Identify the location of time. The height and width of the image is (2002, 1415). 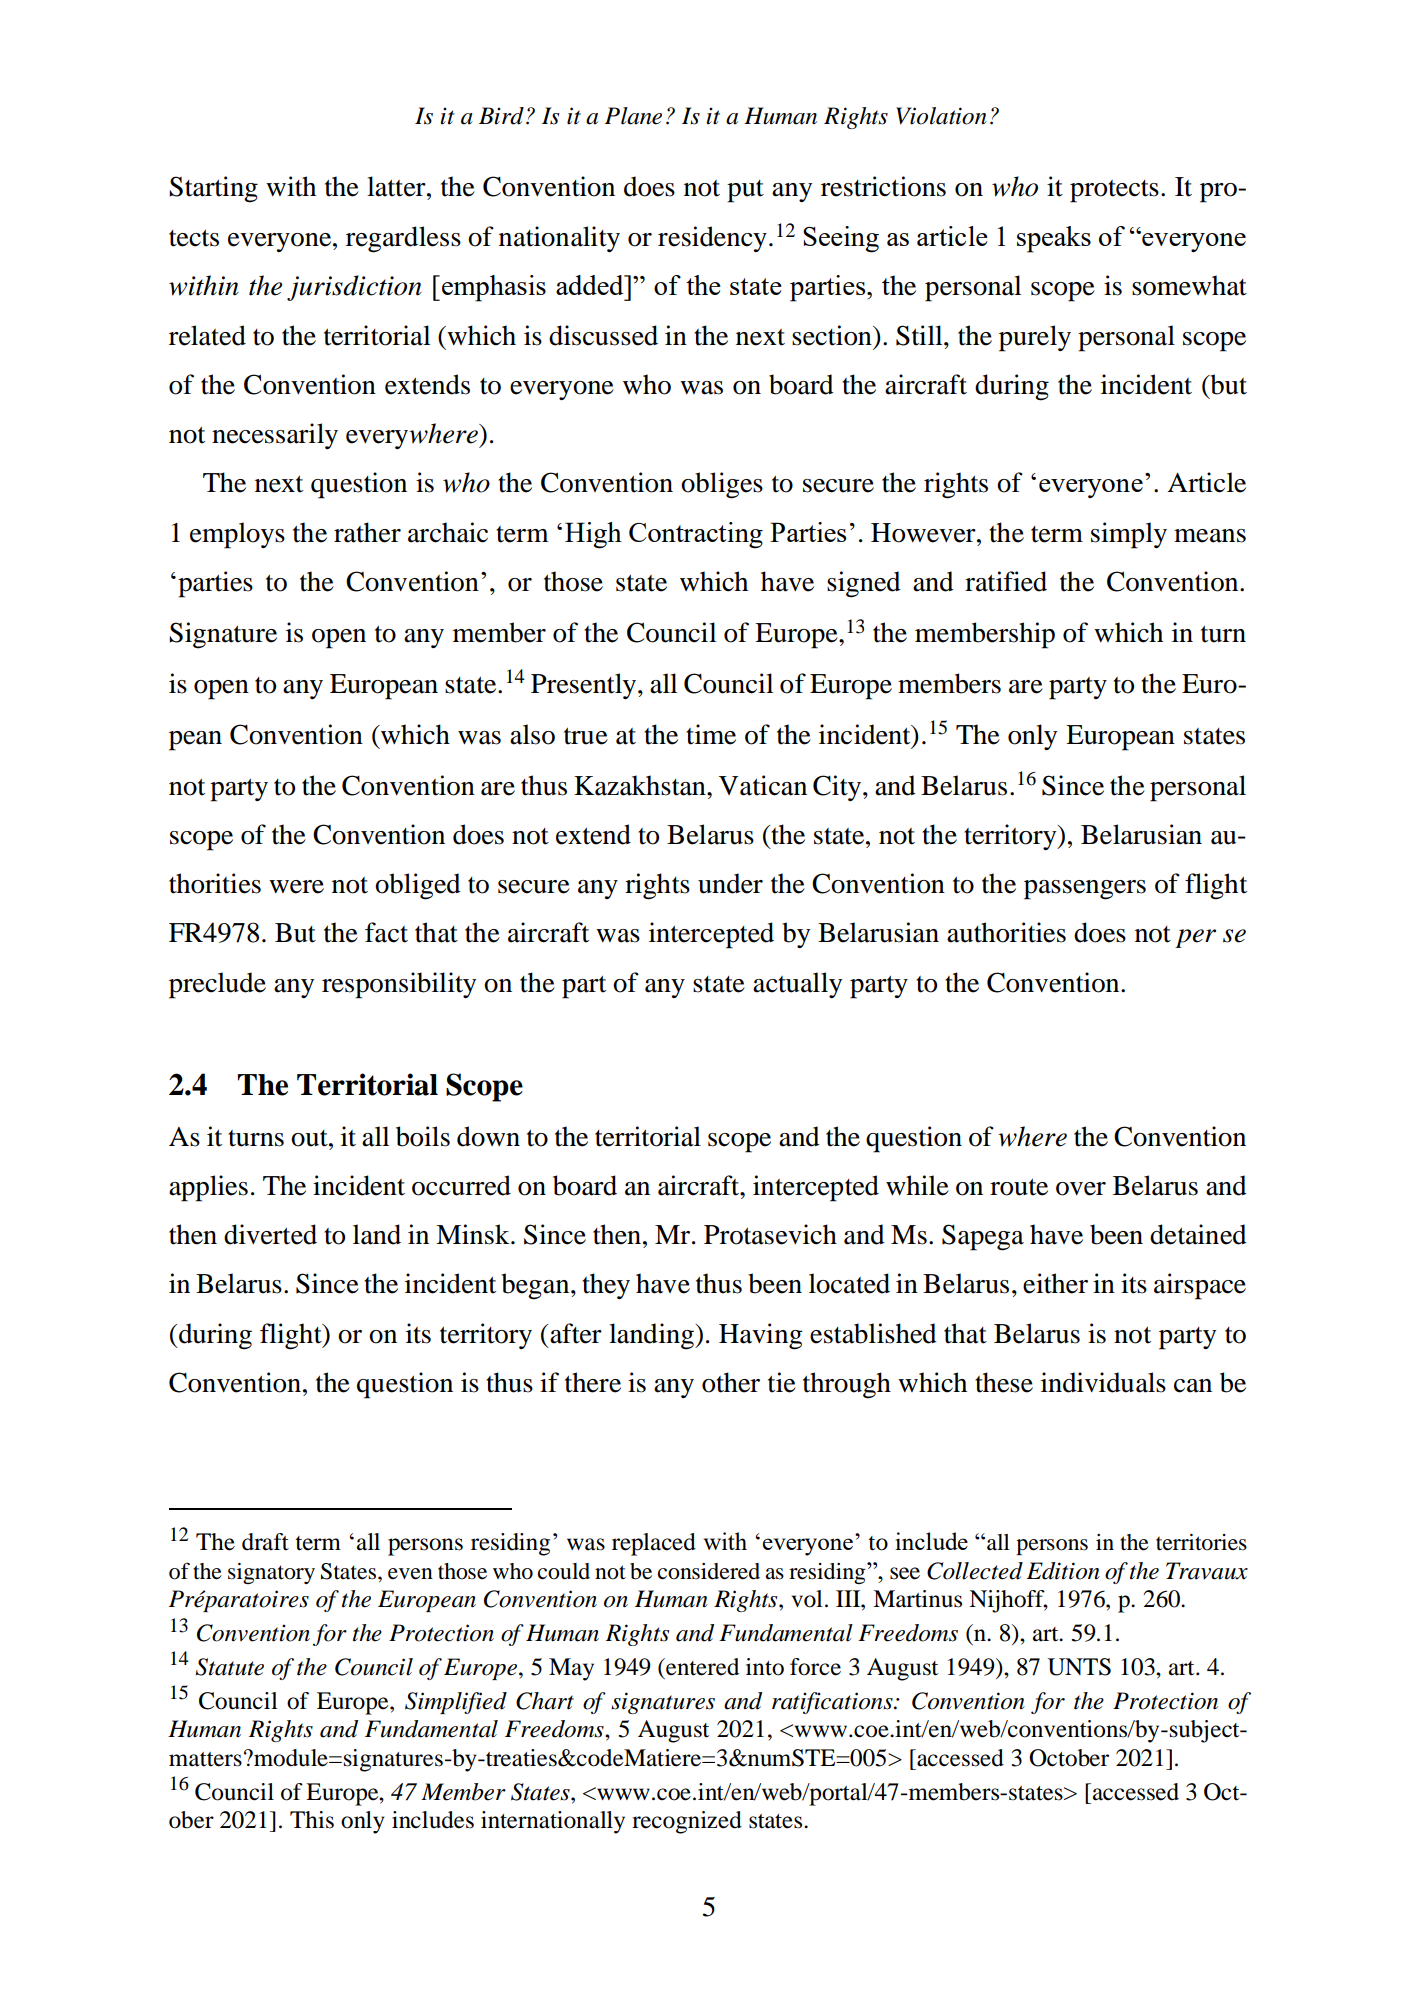
(711, 734).
